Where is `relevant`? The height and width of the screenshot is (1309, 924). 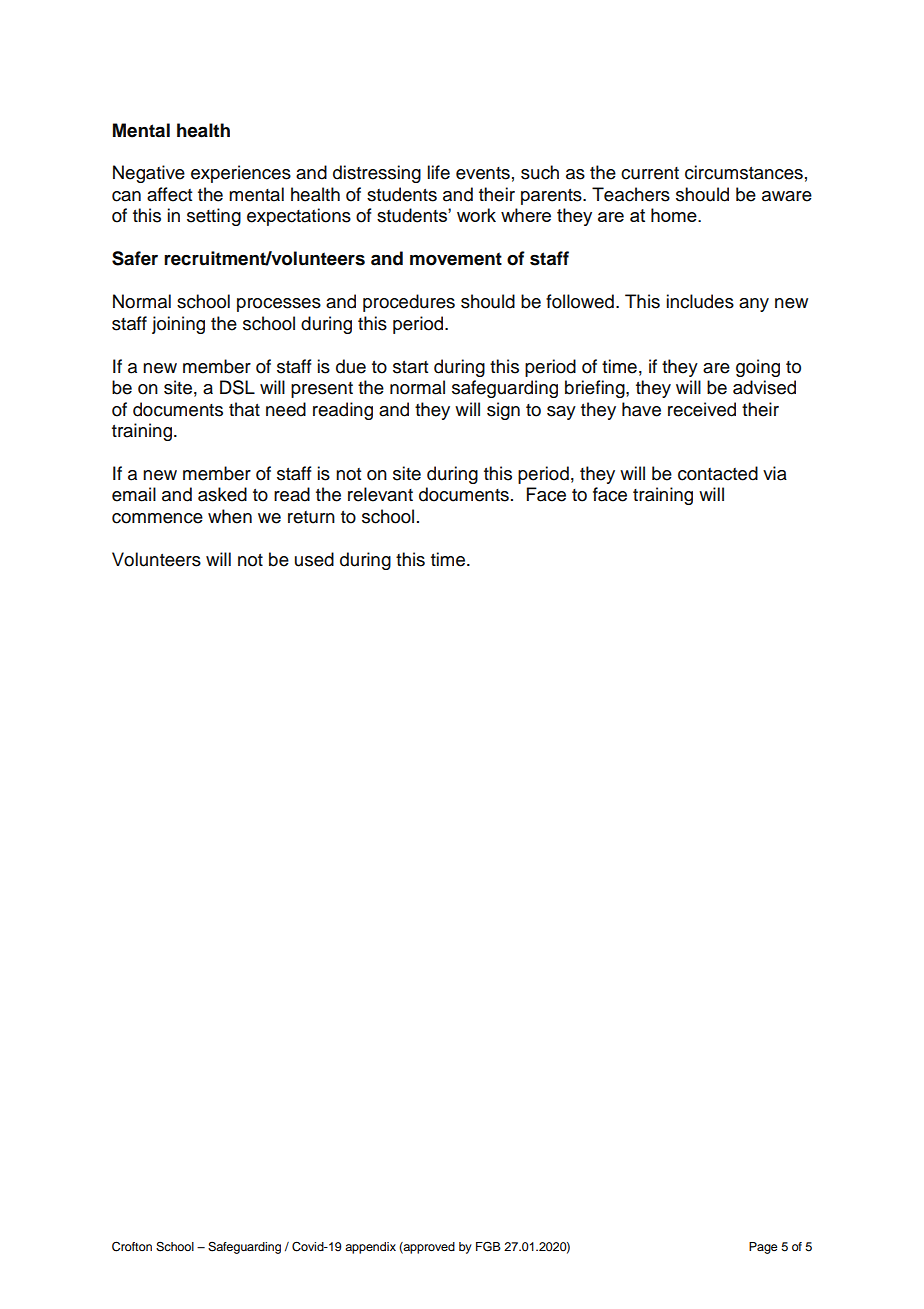 relevant is located at coordinates (380, 494).
